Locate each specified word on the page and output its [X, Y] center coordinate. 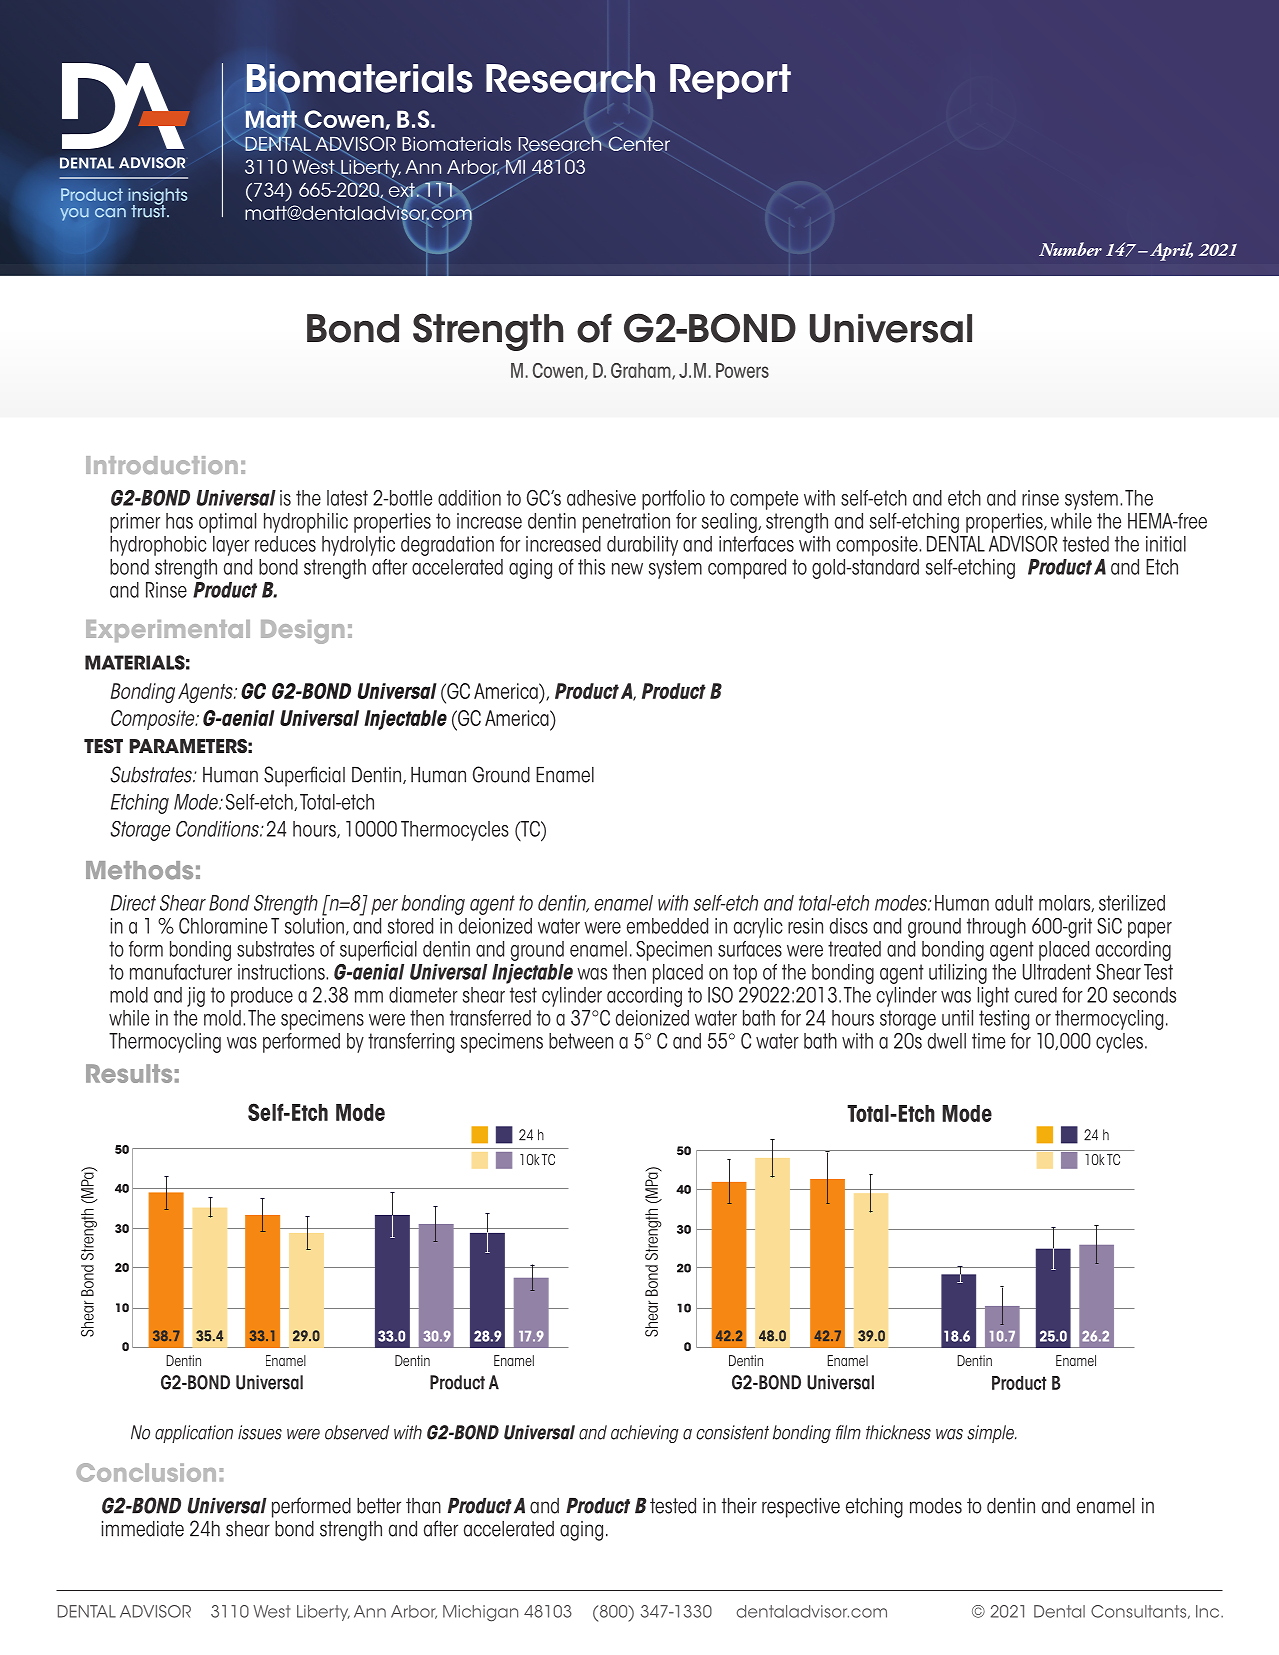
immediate [143, 1529]
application [194, 1434]
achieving [645, 1434]
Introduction [162, 465]
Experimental [168, 631]
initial [1166, 544]
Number [1070, 249]
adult [1014, 903]
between [581, 1041]
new [627, 569]
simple [992, 1434]
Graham [642, 371]
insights [157, 197]
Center [639, 143]
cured [1035, 995]
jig [196, 997]
